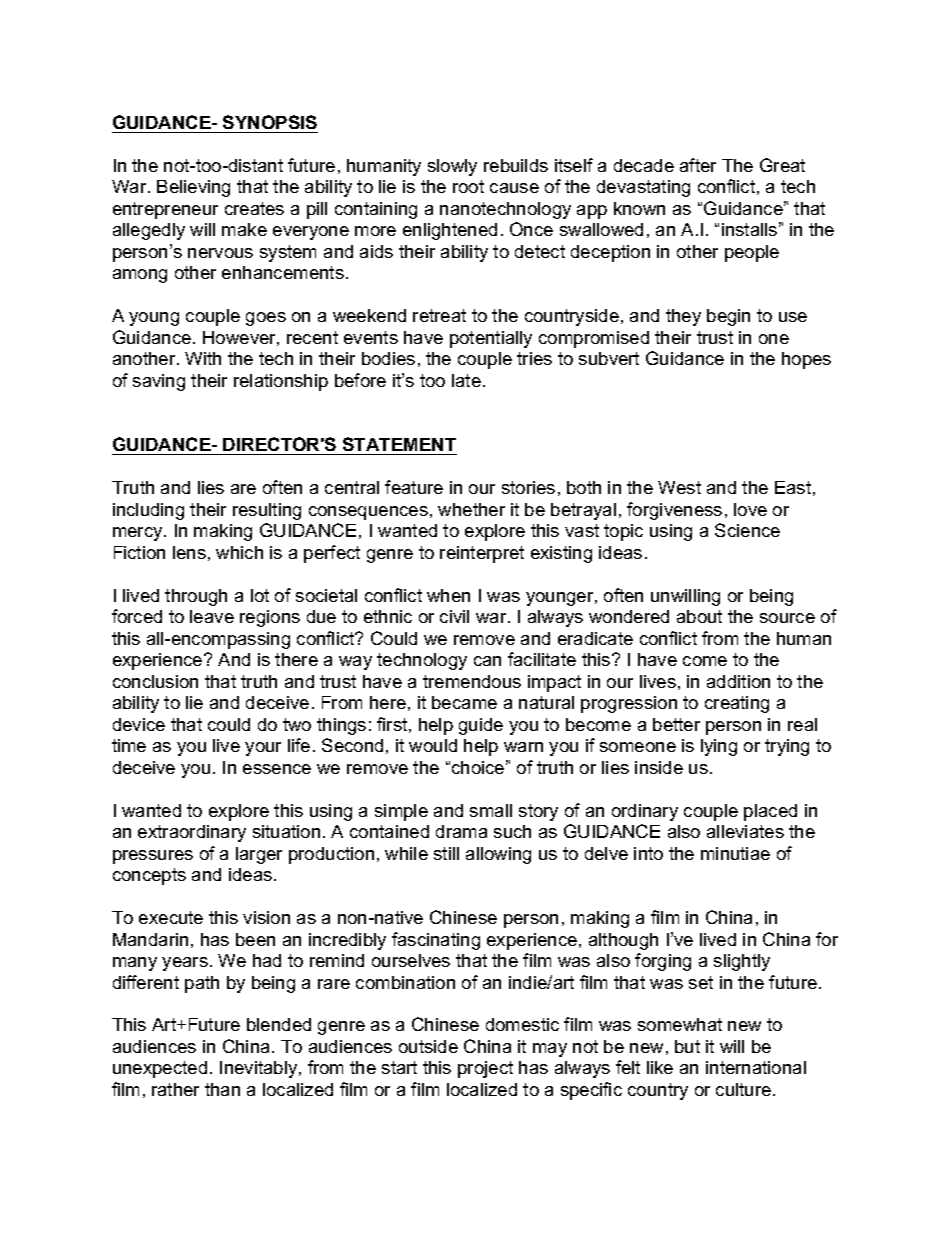 Image resolution: width=952 pixels, height=1233 pixels. I want to click on project, so click(485, 1069).
